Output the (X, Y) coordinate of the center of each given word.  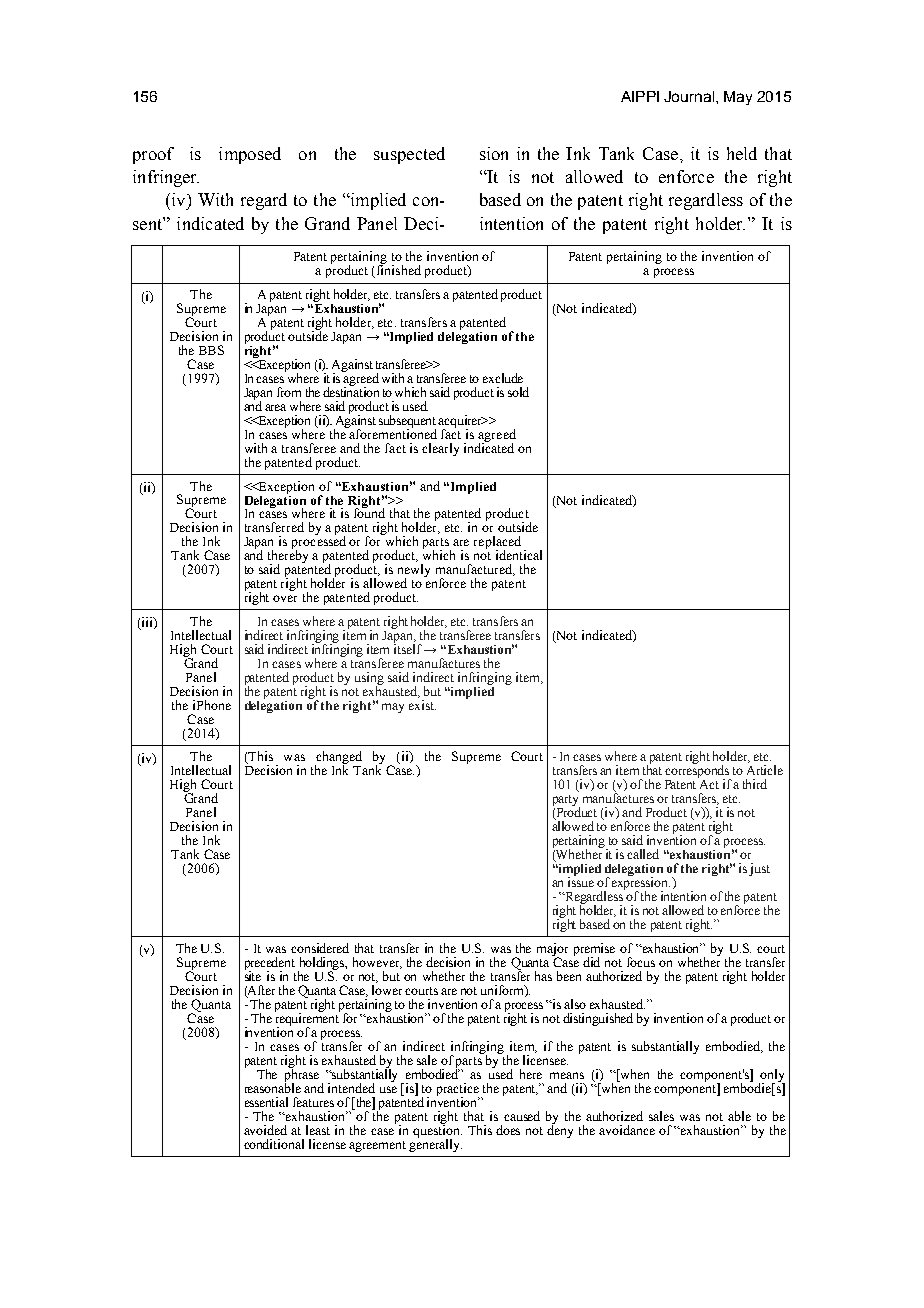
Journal (690, 96)
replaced (497, 544)
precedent (270, 964)
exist (422, 705)
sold (518, 392)
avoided (265, 1130)
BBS (211, 350)
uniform (503, 991)
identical (519, 555)
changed (338, 759)
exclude (503, 378)
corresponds (698, 772)
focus (641, 962)
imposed (250, 155)
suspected (409, 155)
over (285, 598)
